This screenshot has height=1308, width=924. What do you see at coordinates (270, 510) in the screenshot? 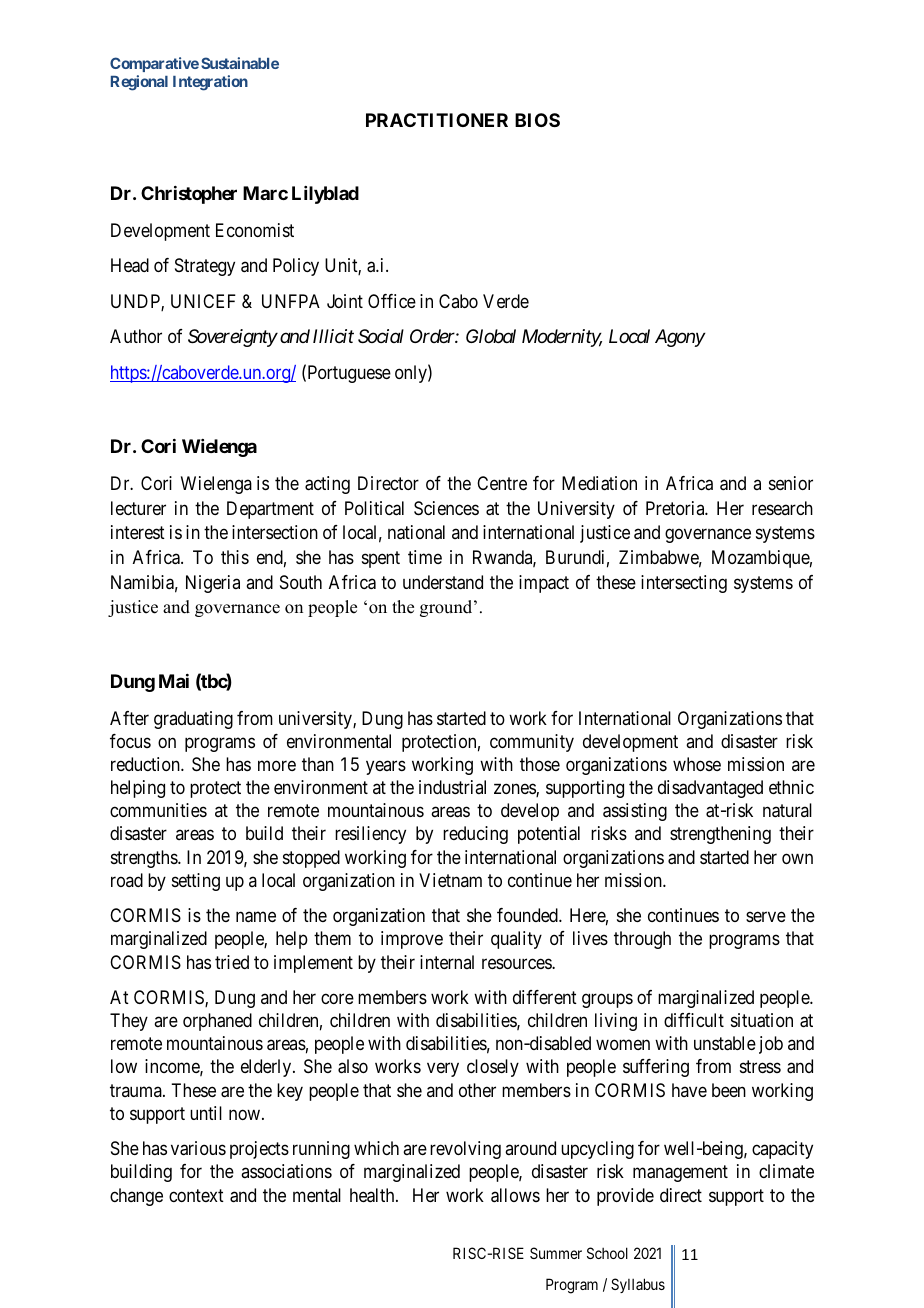
I see `Department` at bounding box center [270, 510].
